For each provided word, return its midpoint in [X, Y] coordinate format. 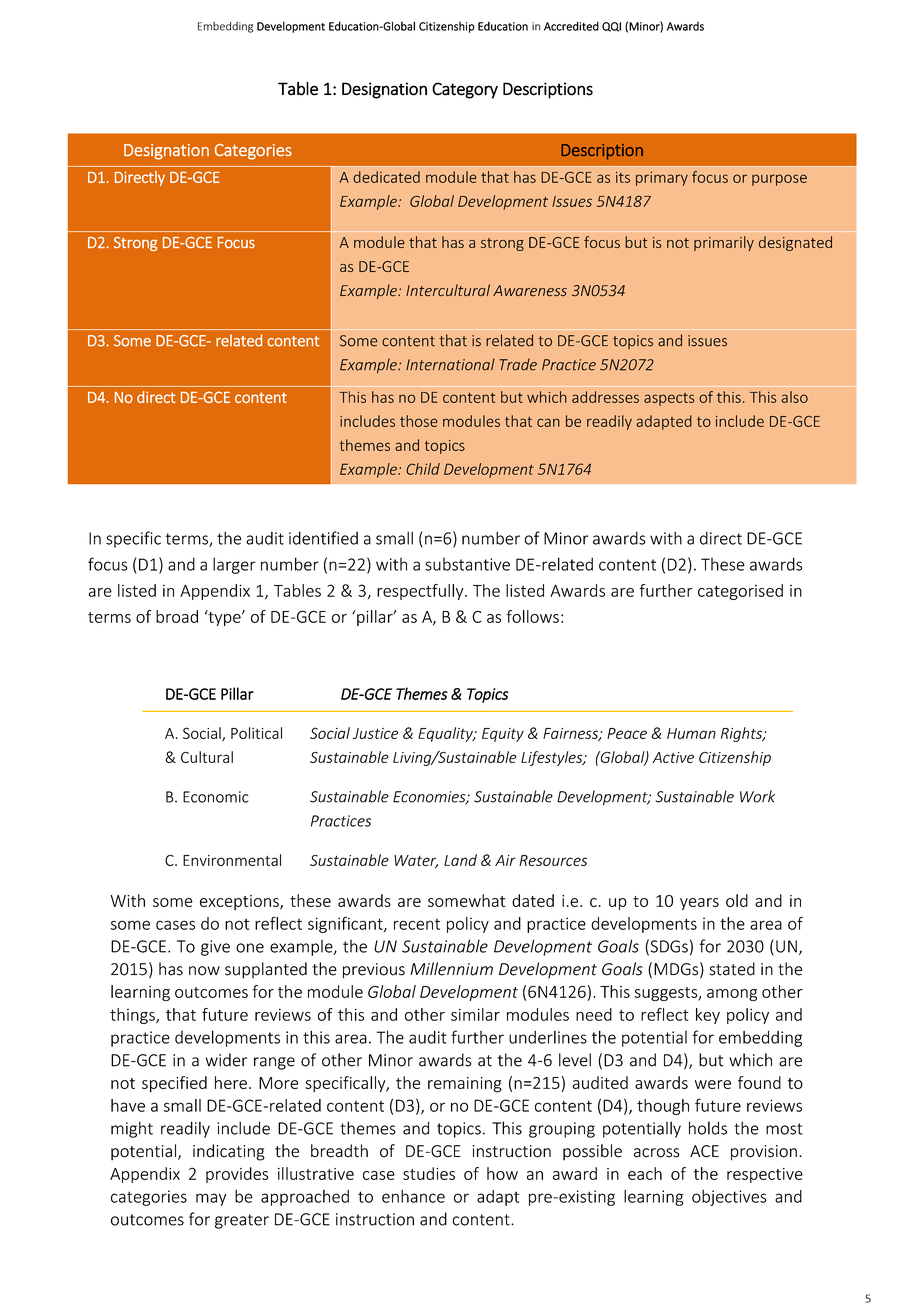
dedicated [386, 177]
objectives [729, 1197]
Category [465, 90]
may [211, 1199]
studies [429, 1173]
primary [662, 179]
